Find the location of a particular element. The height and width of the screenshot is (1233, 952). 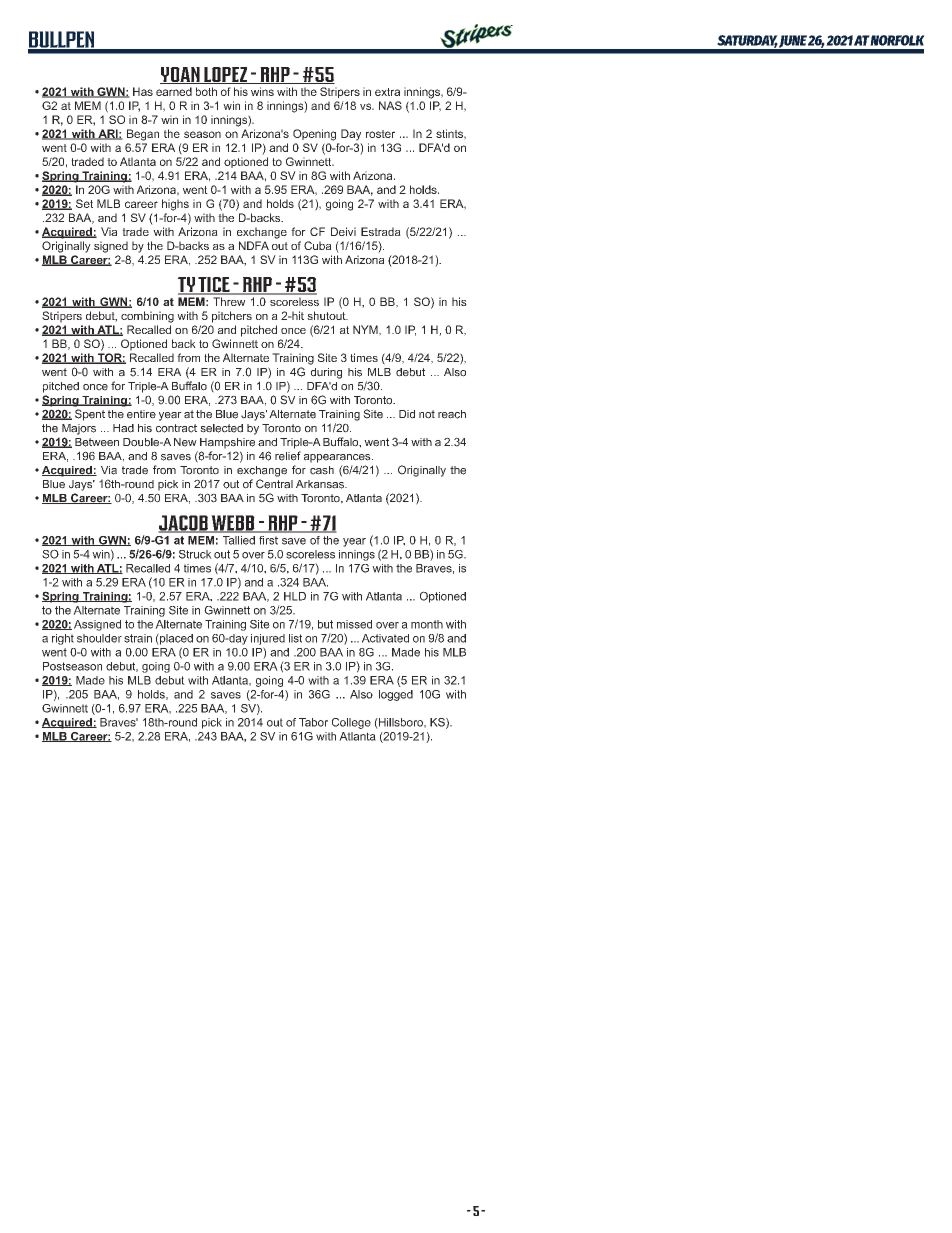

reach is located at coordinates (452, 414).
